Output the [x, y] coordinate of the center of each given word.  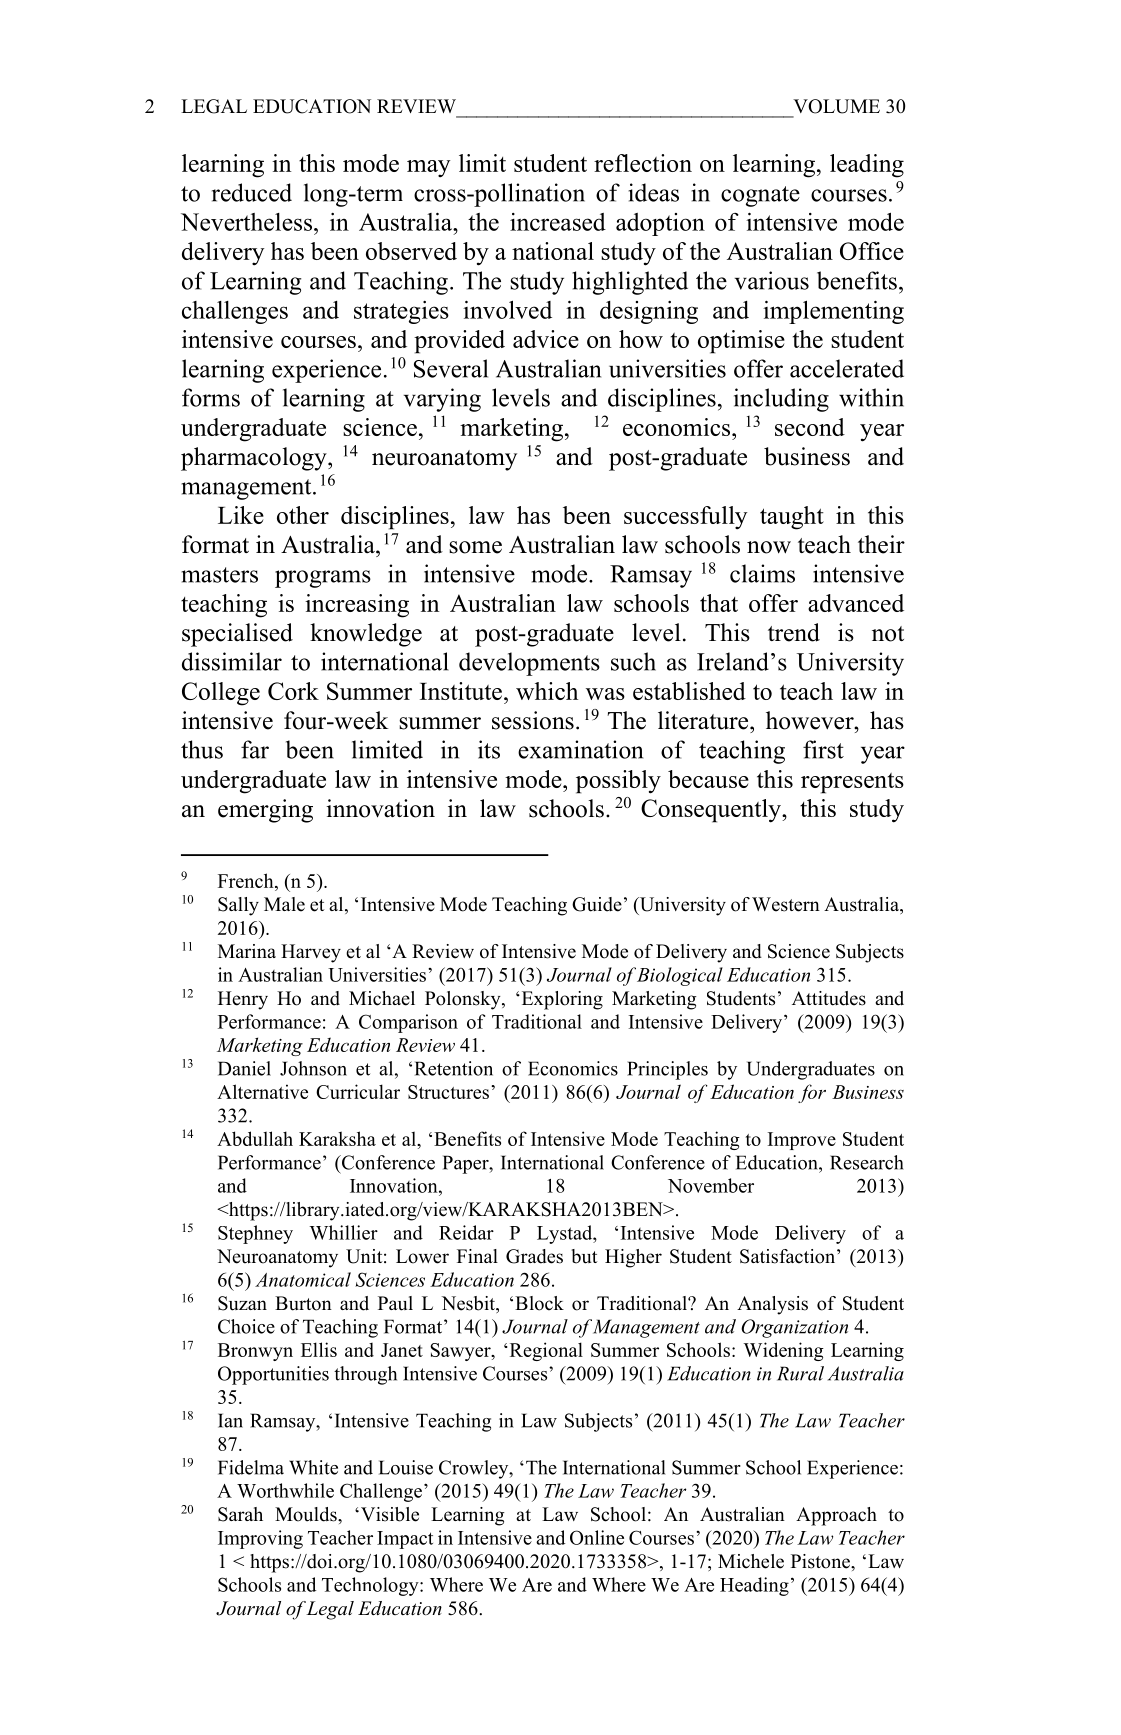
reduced [252, 192]
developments [529, 664]
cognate [760, 196]
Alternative [262, 1091]
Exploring [561, 1000]
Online [597, 1537]
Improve [802, 1141]
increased [558, 222]
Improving [260, 1539]
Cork [293, 691]
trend [794, 632]
